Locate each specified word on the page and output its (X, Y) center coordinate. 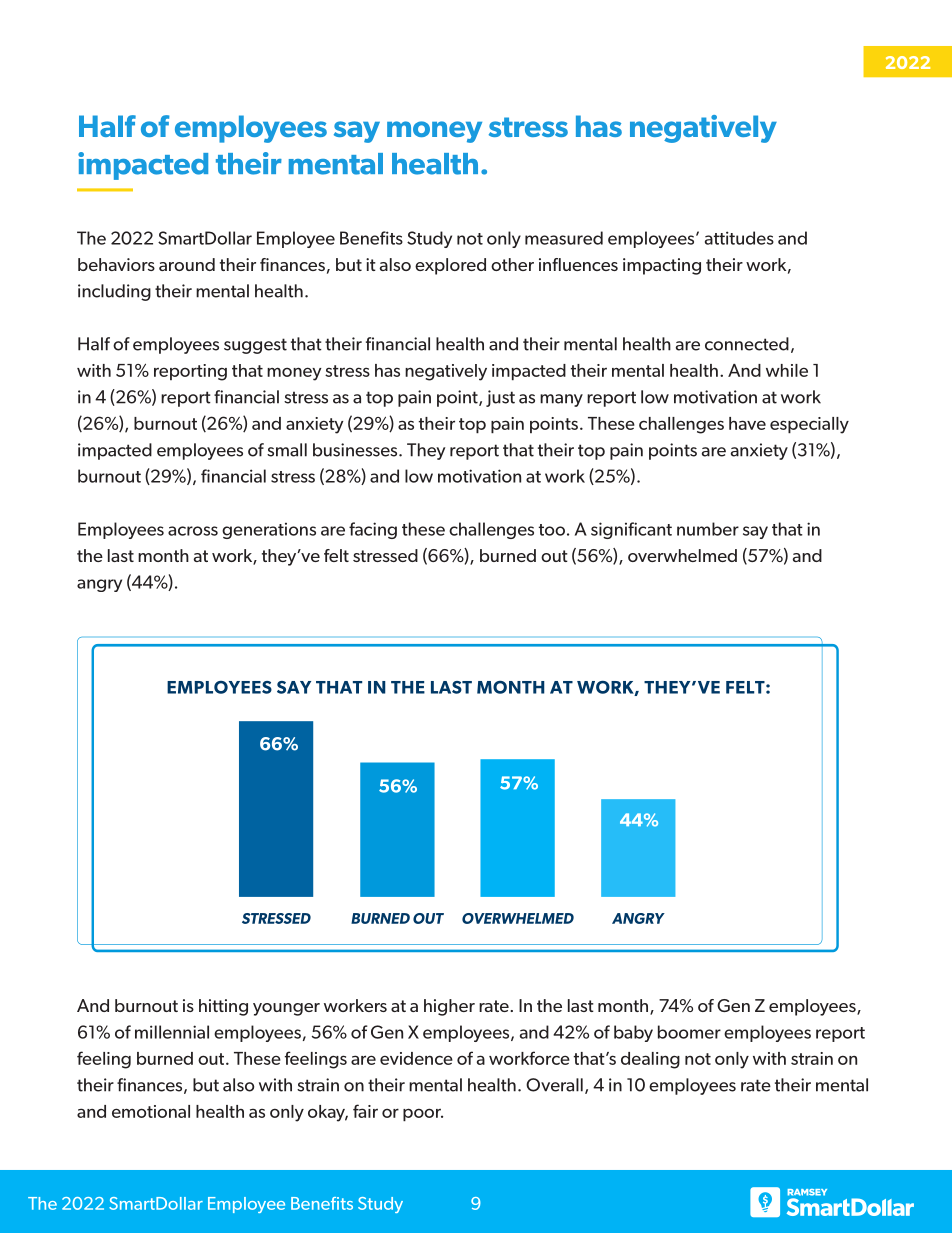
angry (99, 585)
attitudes (739, 238)
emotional (151, 1111)
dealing (650, 1060)
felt (336, 555)
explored (450, 266)
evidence (416, 1058)
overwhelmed (682, 555)
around (187, 264)
